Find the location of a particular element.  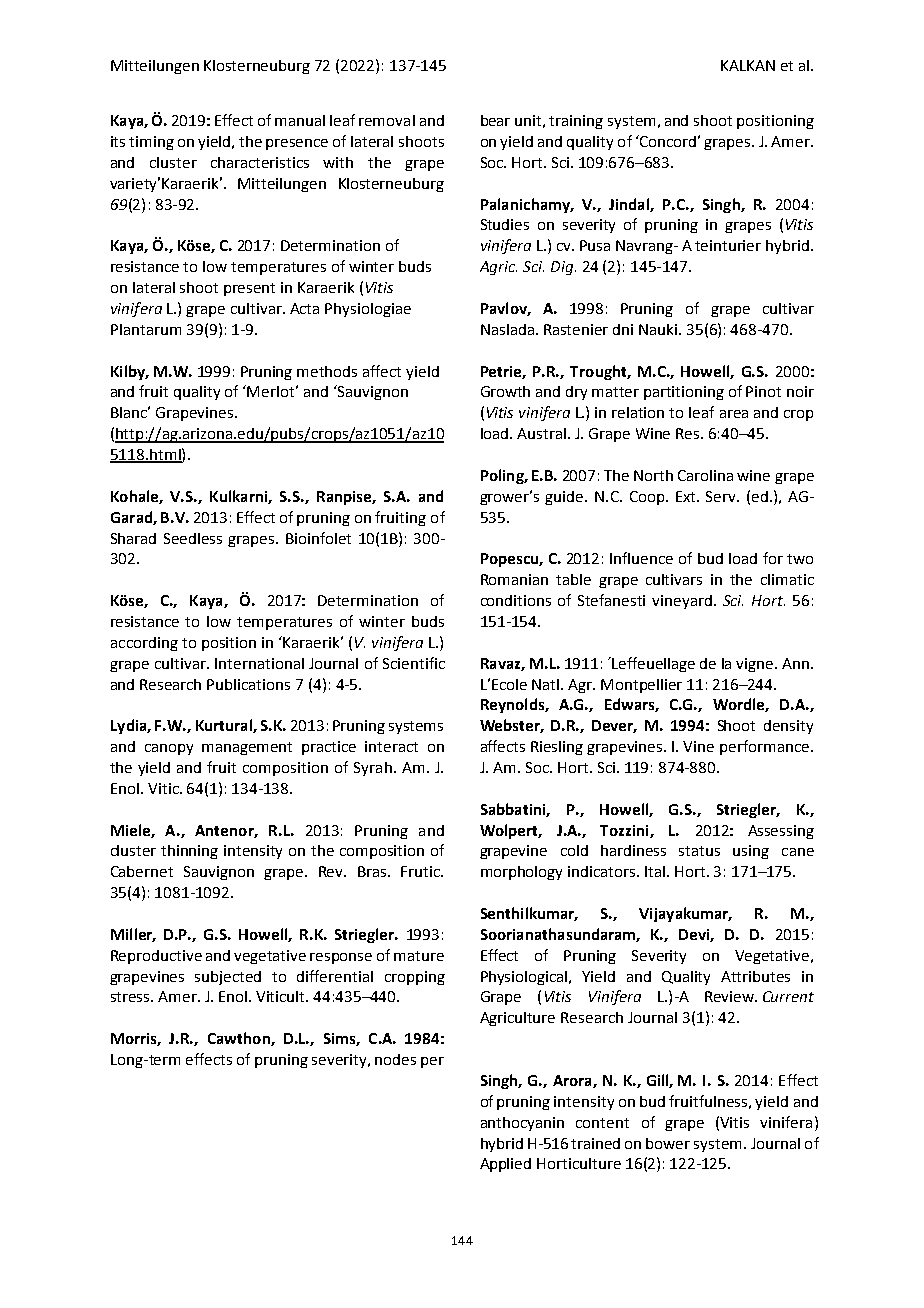

Scientific is located at coordinates (414, 663).
